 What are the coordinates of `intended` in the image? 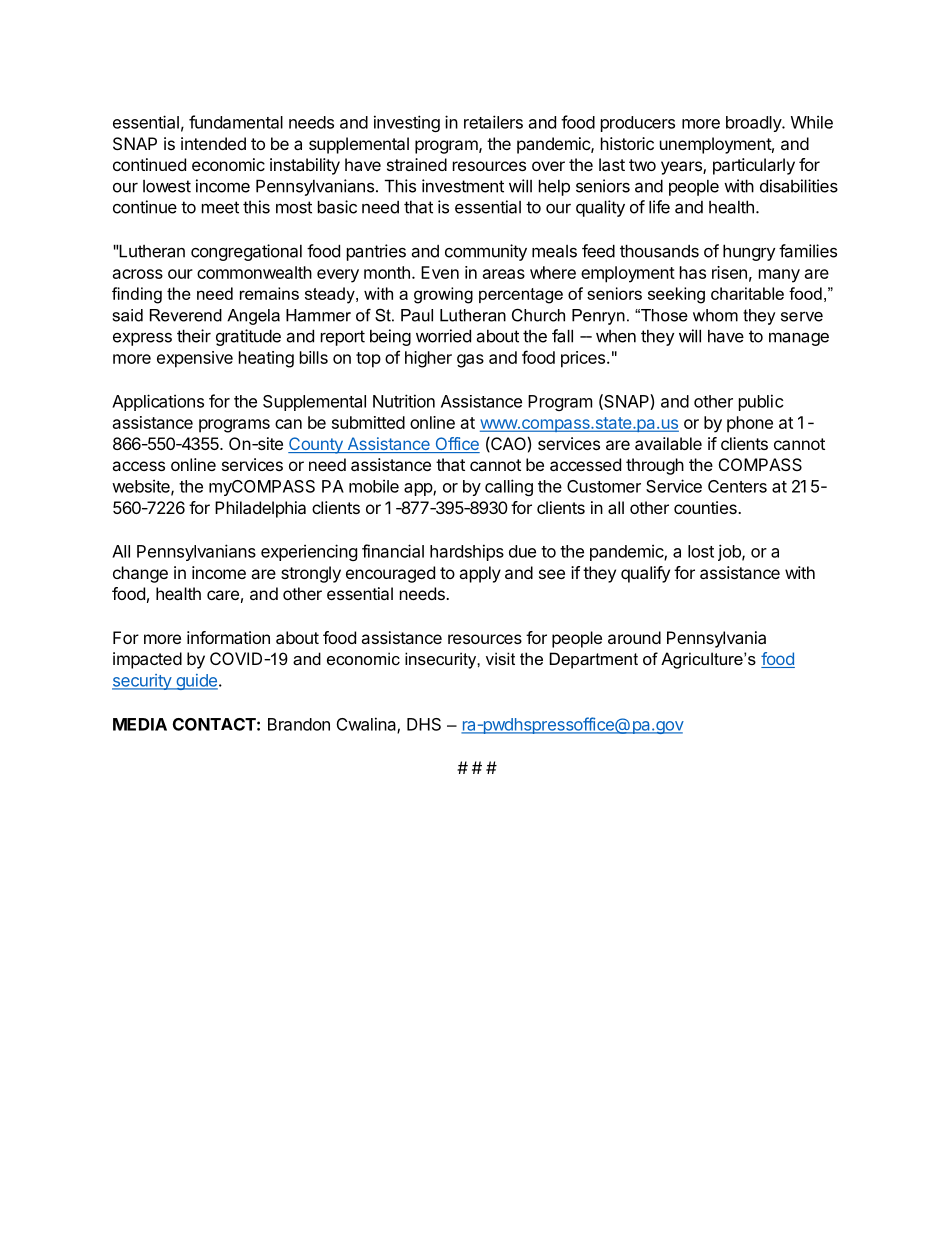 It's located at (213, 143).
